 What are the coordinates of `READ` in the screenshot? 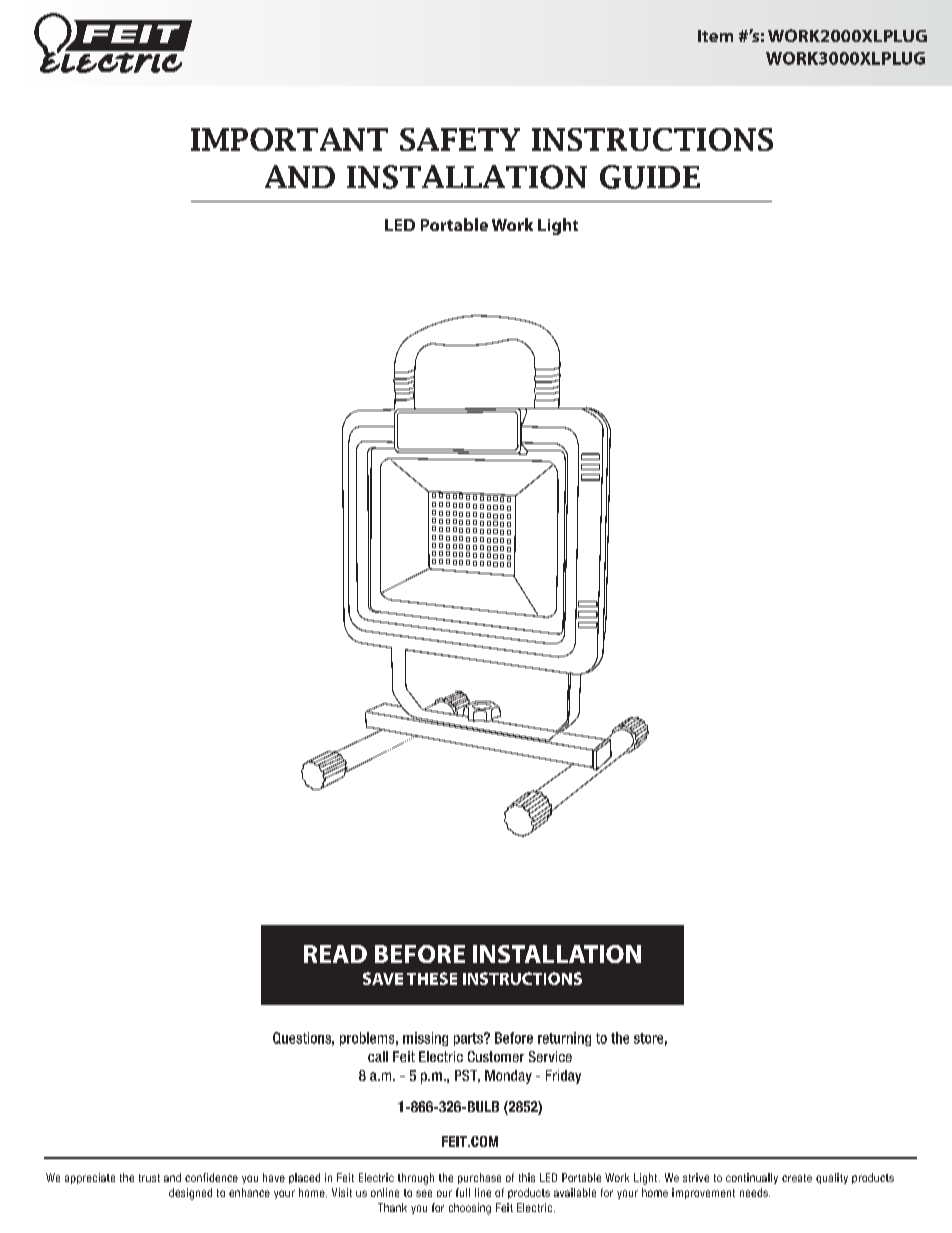 It's located at (335, 954).
